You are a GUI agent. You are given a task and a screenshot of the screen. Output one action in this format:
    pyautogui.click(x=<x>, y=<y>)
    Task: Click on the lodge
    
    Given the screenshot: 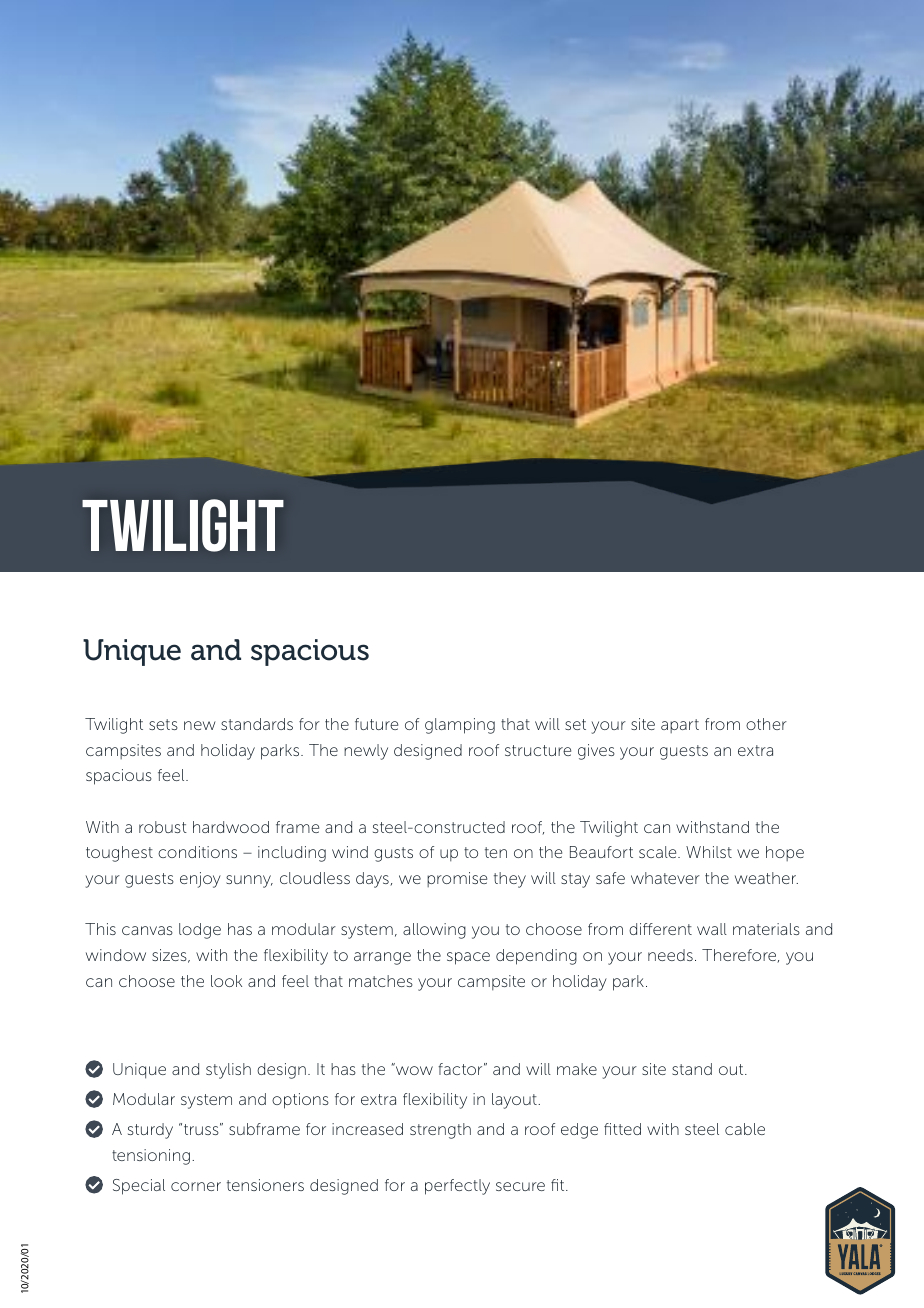 What is the action you would take?
    pyautogui.click(x=200, y=931)
